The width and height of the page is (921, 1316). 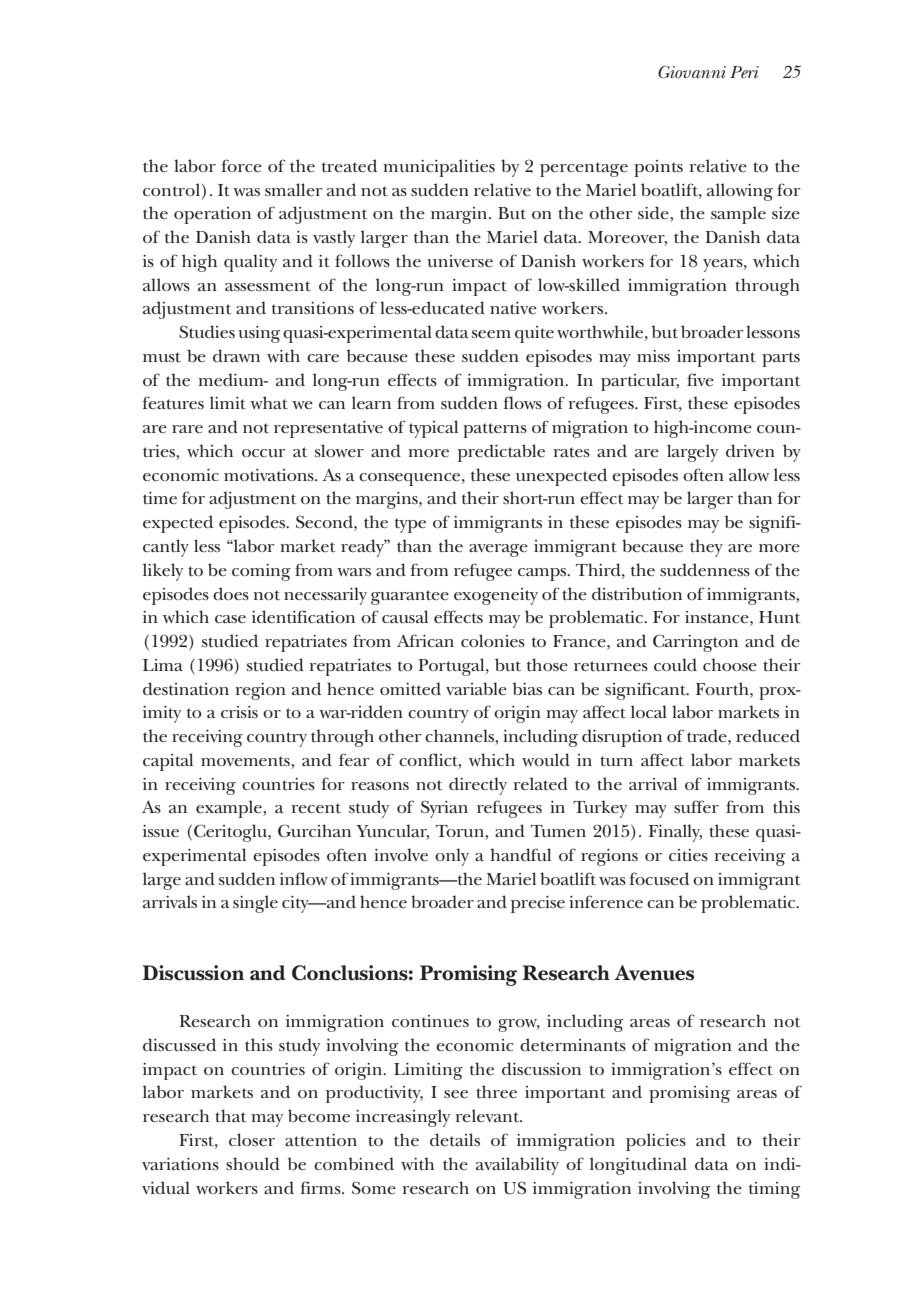 What do you see at coordinates (695, 643) in the page?
I see `Carrington` at bounding box center [695, 643].
